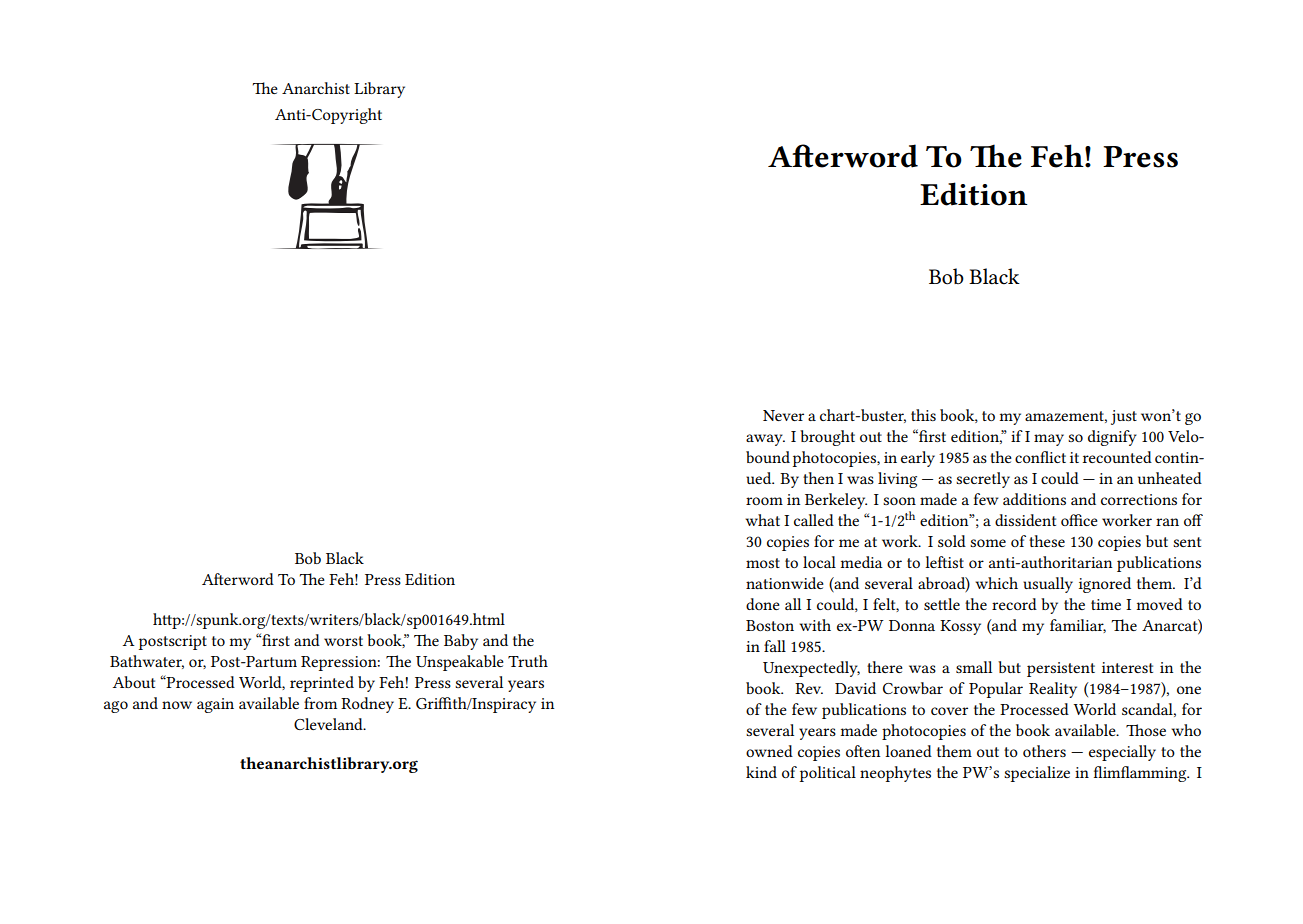  I want to click on familiar, so click(1078, 626).
